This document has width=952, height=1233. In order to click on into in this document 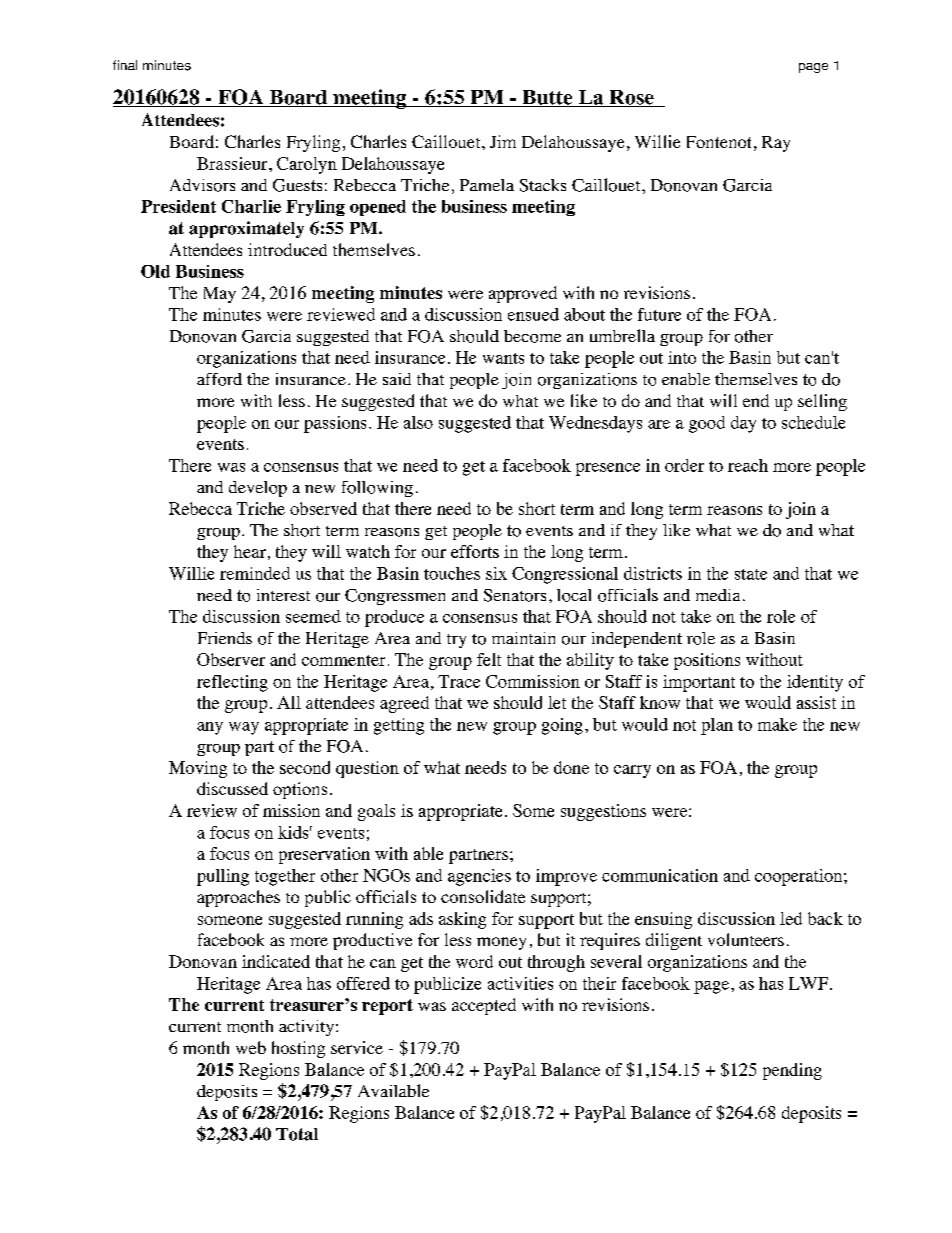, I will do `click(682, 357)`.
